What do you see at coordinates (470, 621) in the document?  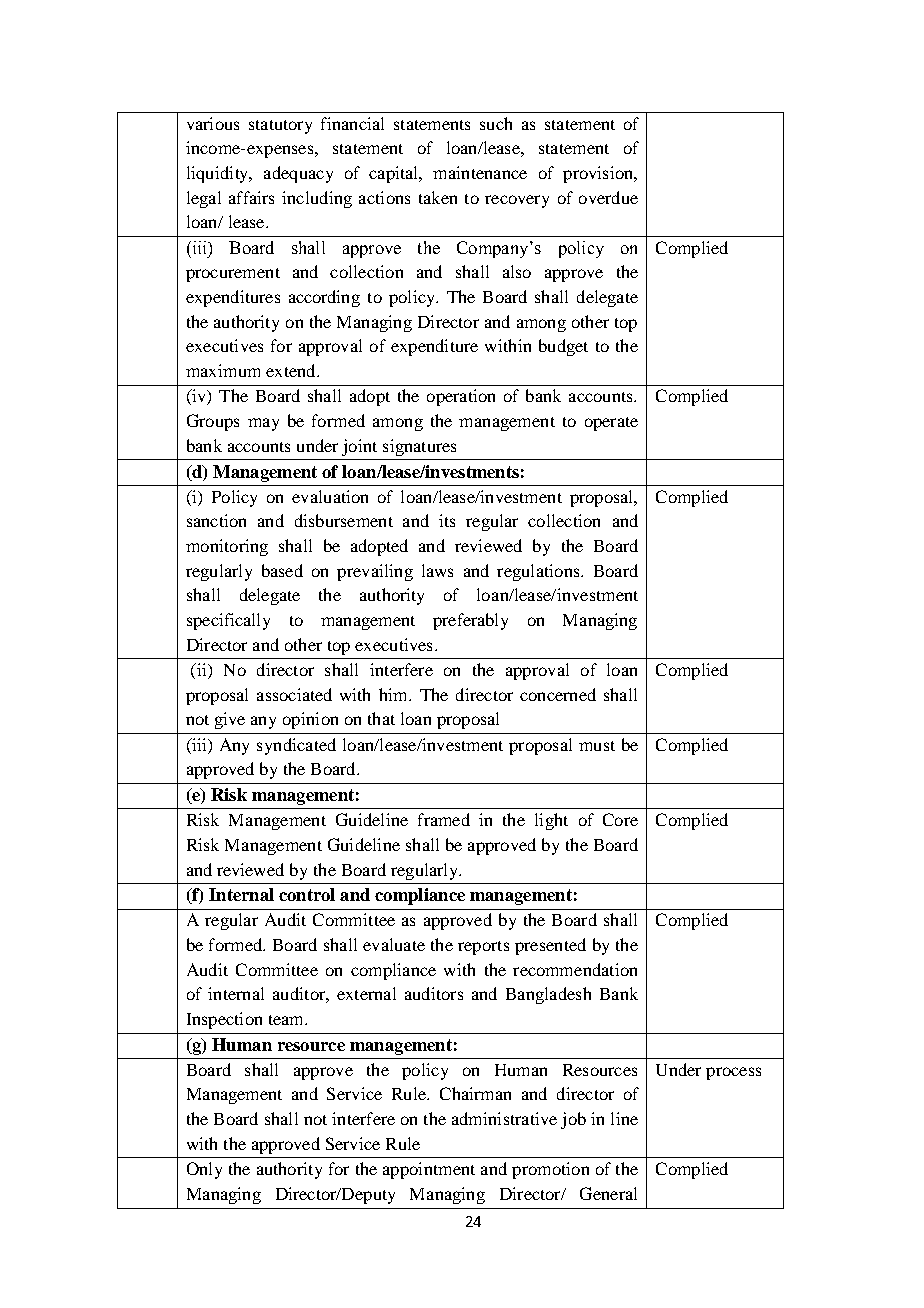 I see `preferably` at bounding box center [470, 621].
